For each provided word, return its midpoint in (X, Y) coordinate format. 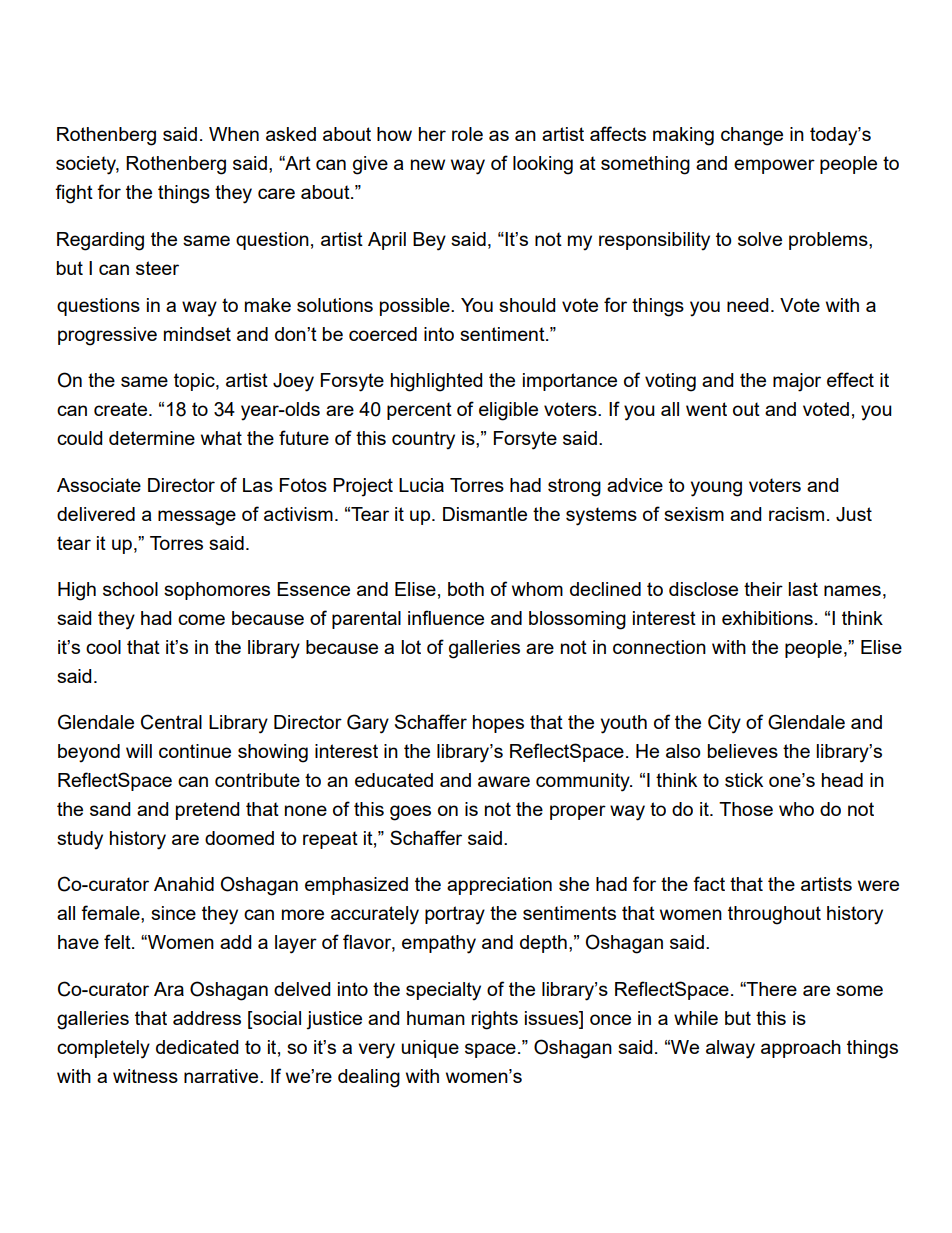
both (466, 589)
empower (774, 166)
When (234, 134)
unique (430, 1049)
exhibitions (767, 618)
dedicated (197, 1047)
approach (801, 1049)
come (201, 619)
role (467, 134)
